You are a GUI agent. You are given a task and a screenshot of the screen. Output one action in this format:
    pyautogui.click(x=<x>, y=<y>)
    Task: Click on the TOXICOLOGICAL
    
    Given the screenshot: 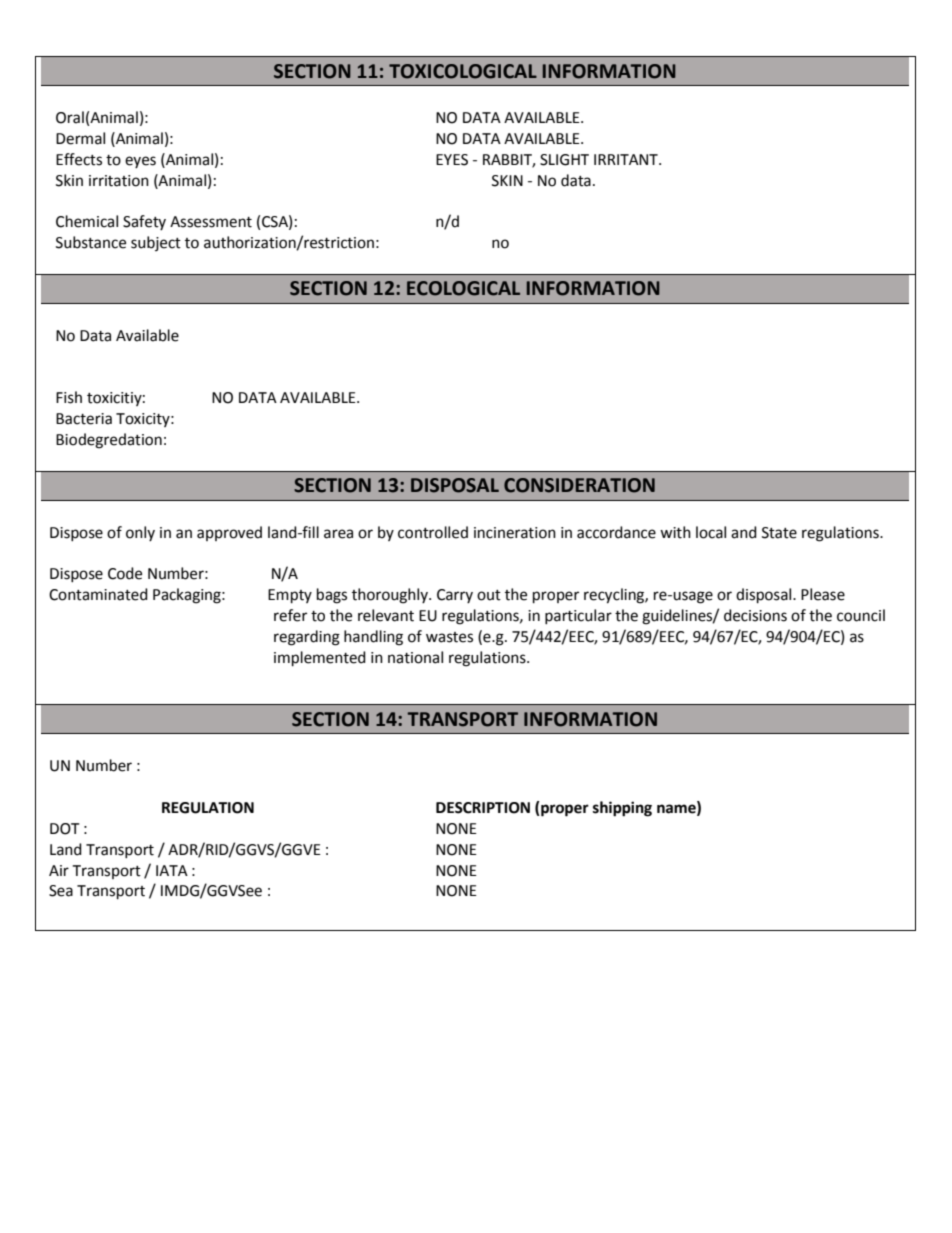 What is the action you would take?
    pyautogui.click(x=463, y=71)
